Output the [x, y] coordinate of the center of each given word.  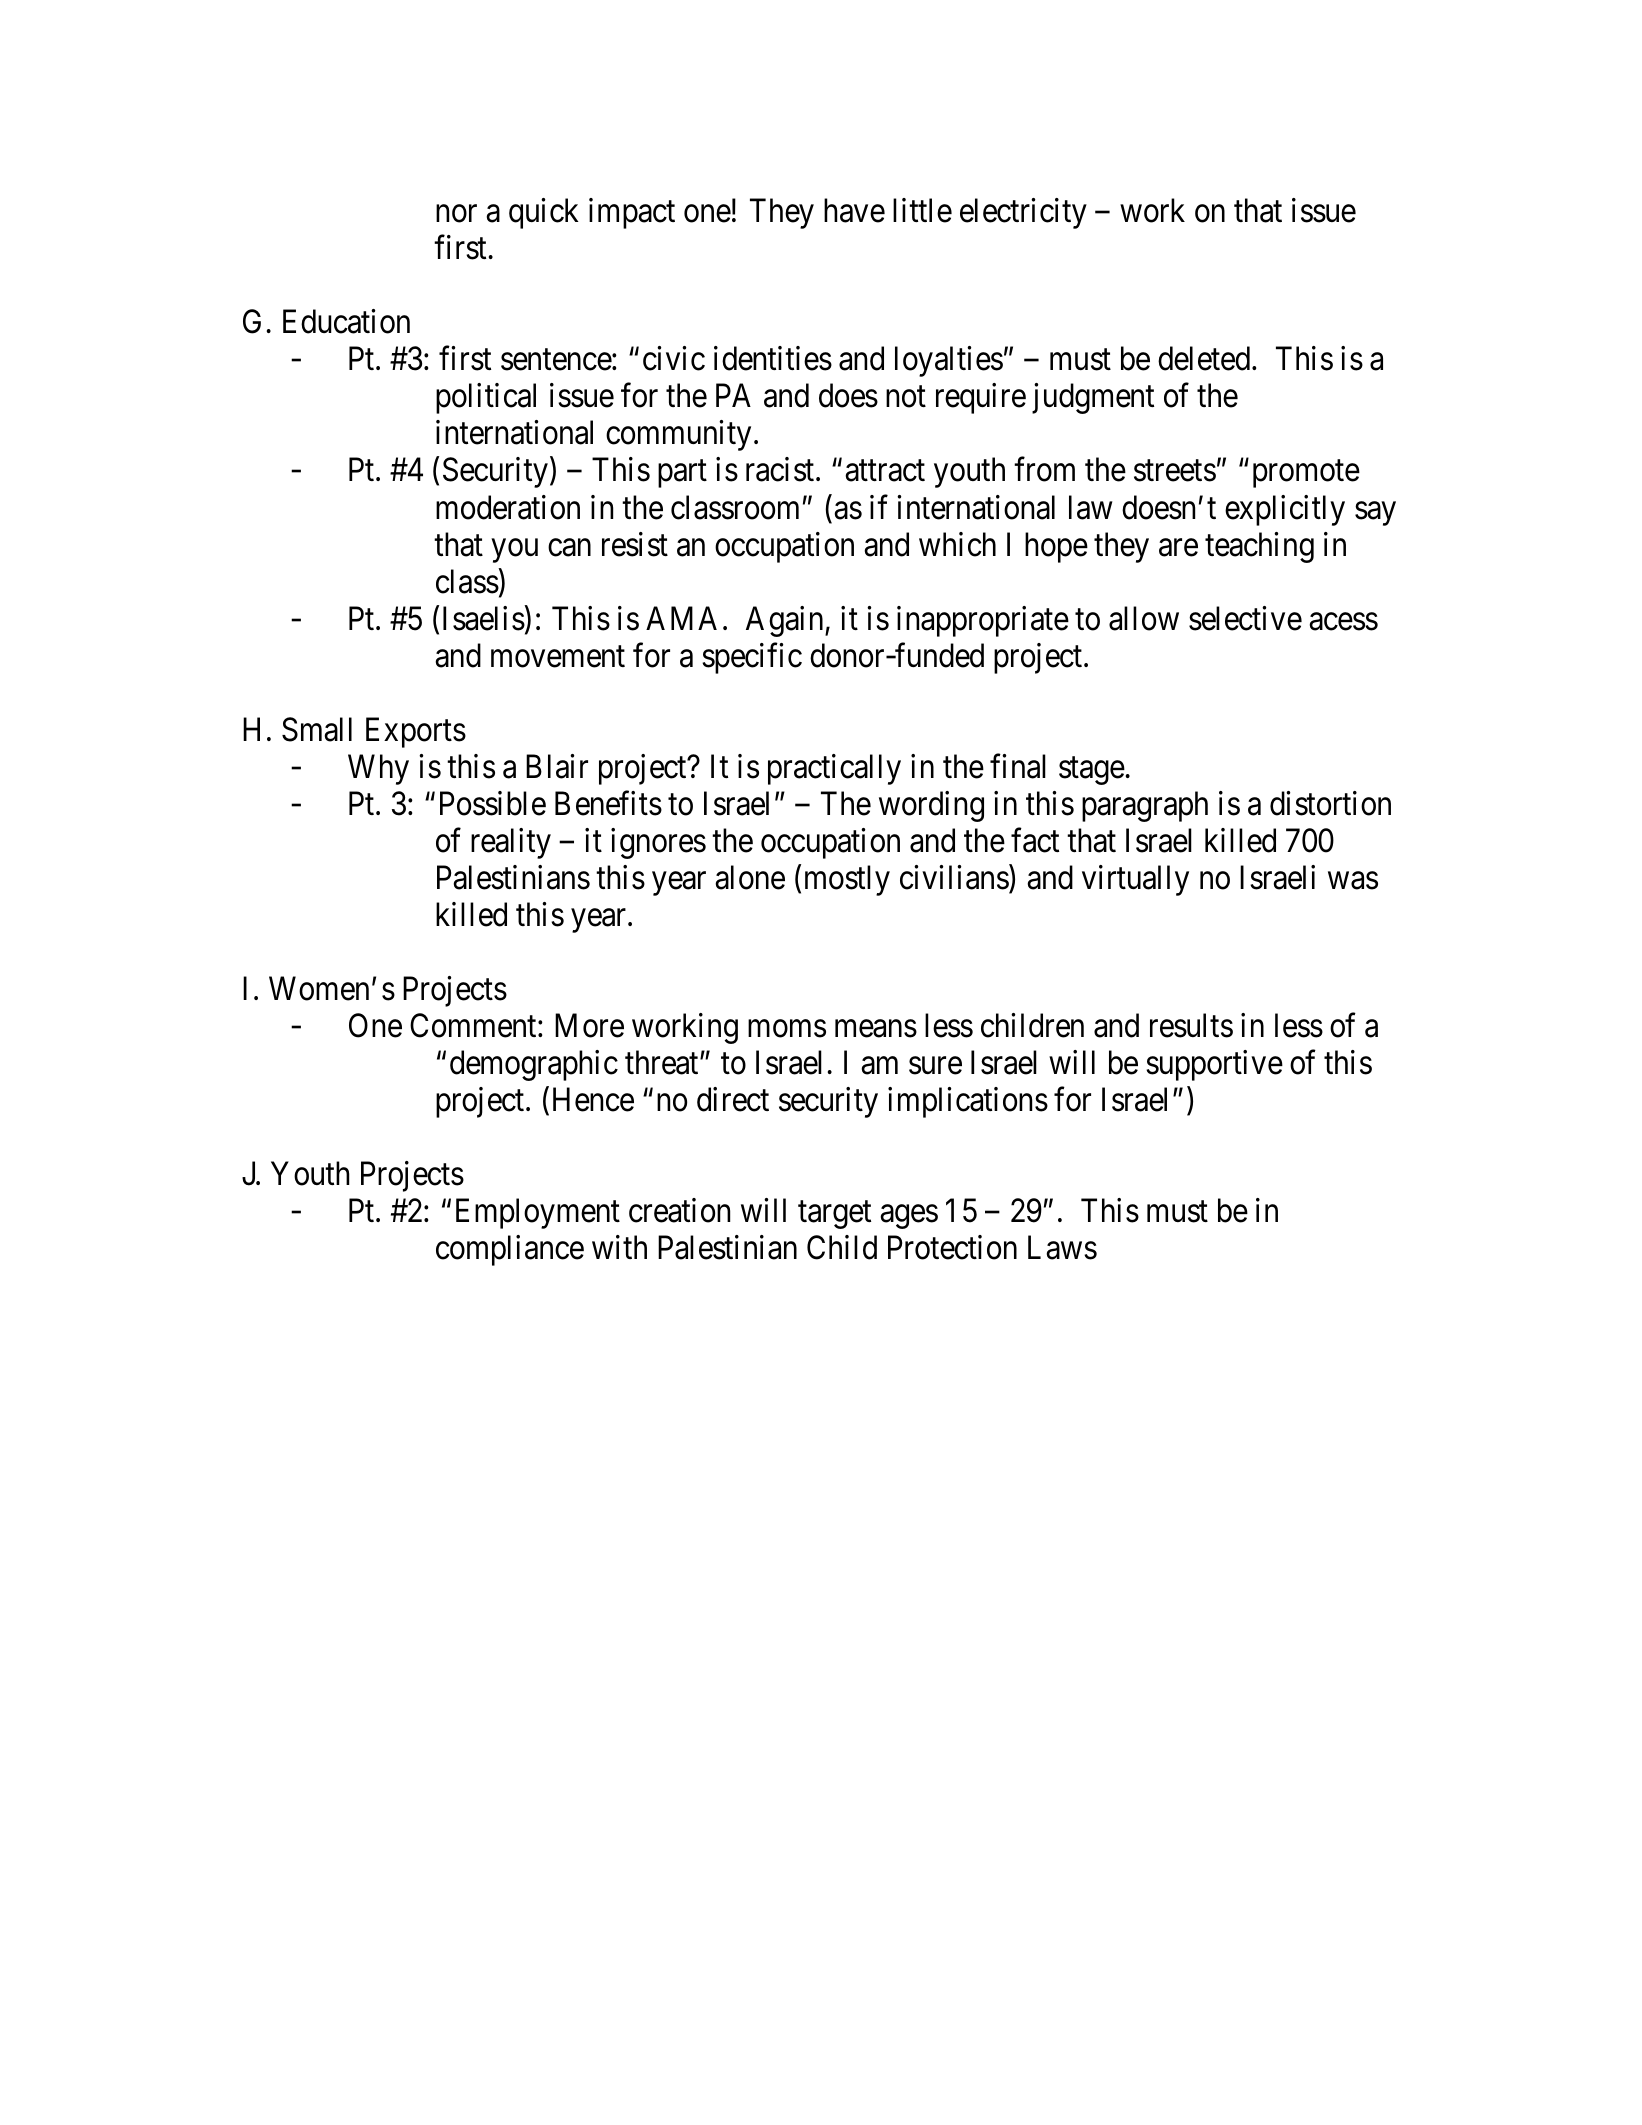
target [834, 1215]
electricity [1023, 213]
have [854, 210]
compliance [510, 1250]
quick [544, 213]
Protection [952, 1247]
